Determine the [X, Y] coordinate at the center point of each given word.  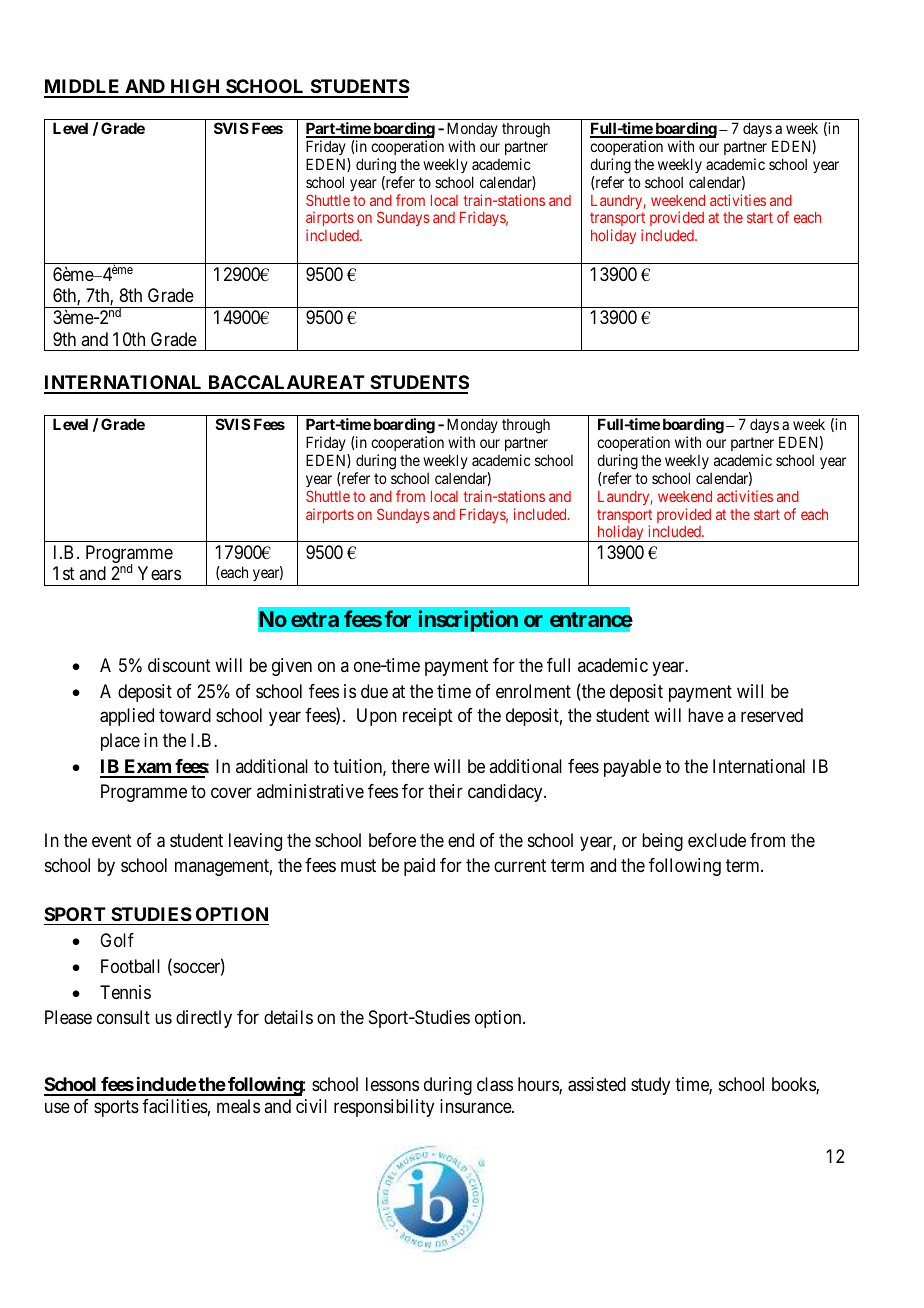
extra [315, 619]
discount [179, 665]
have [706, 715]
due [374, 691]
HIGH [195, 88]
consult [123, 1017]
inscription [468, 621]
